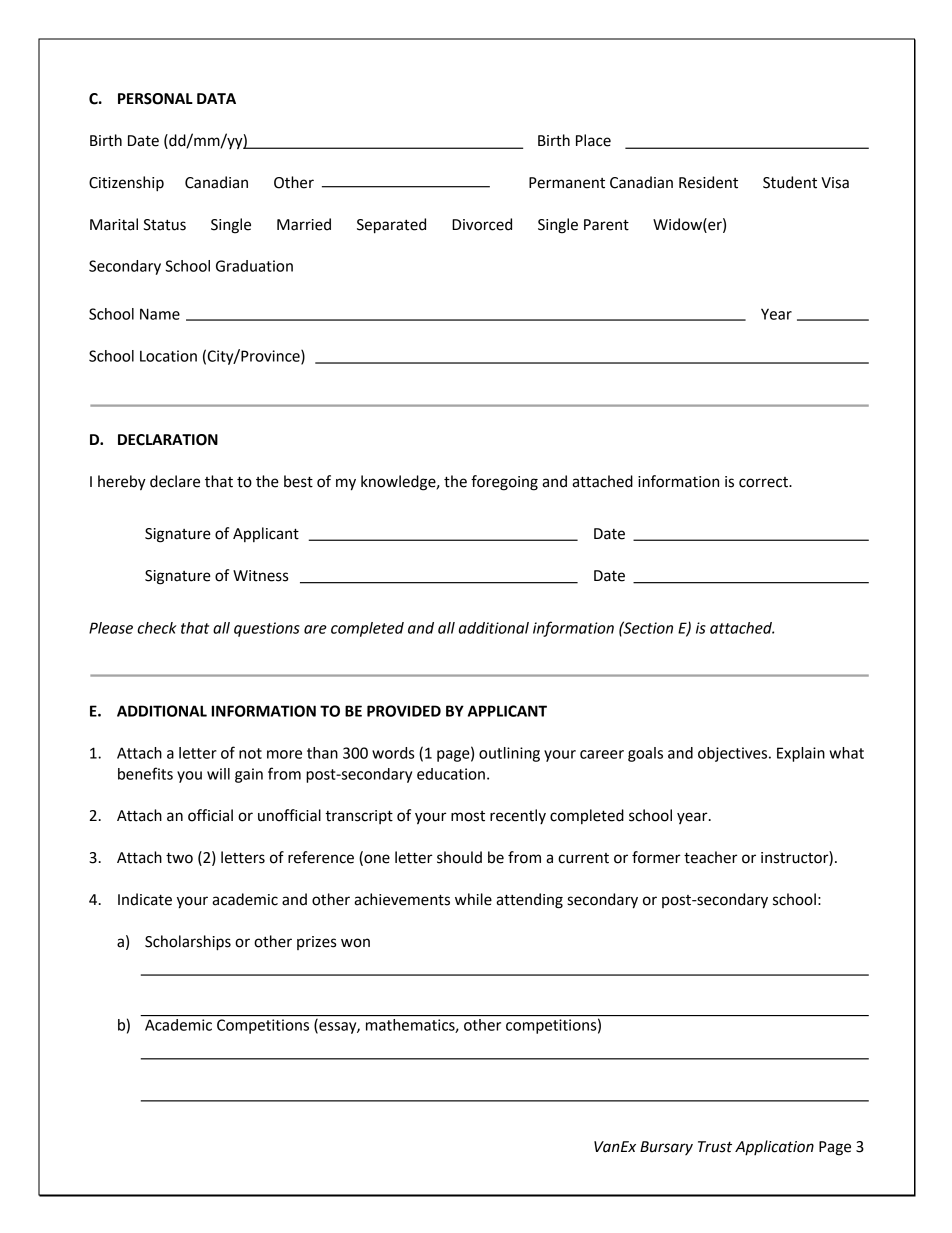 The height and width of the page is (1233, 952). What do you see at coordinates (567, 183) in the page?
I see `Permanent` at bounding box center [567, 183].
